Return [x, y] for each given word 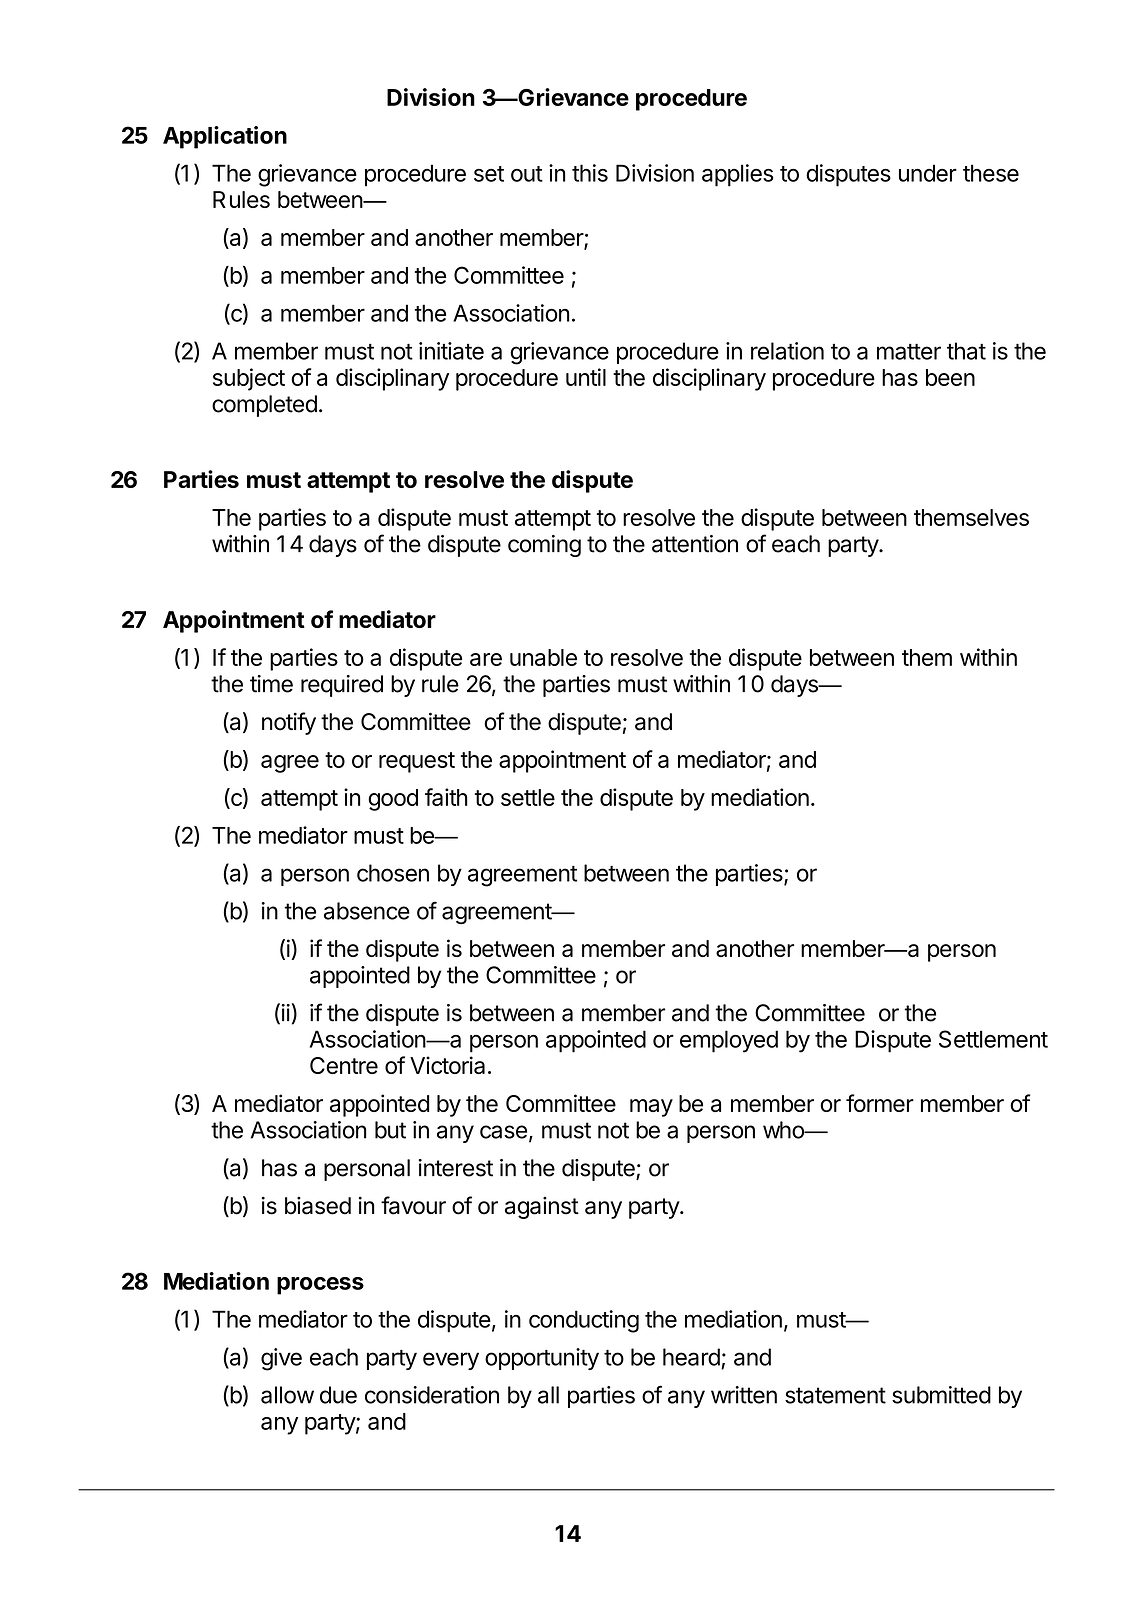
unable [543, 657]
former [880, 1103]
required [342, 686]
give [281, 1359]
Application [225, 137]
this [590, 173]
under [928, 173]
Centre [344, 1065]
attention [695, 544]
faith [446, 797]
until [586, 377]
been [950, 377]
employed [729, 1041]
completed [264, 406]
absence [367, 911]
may [651, 1108]
